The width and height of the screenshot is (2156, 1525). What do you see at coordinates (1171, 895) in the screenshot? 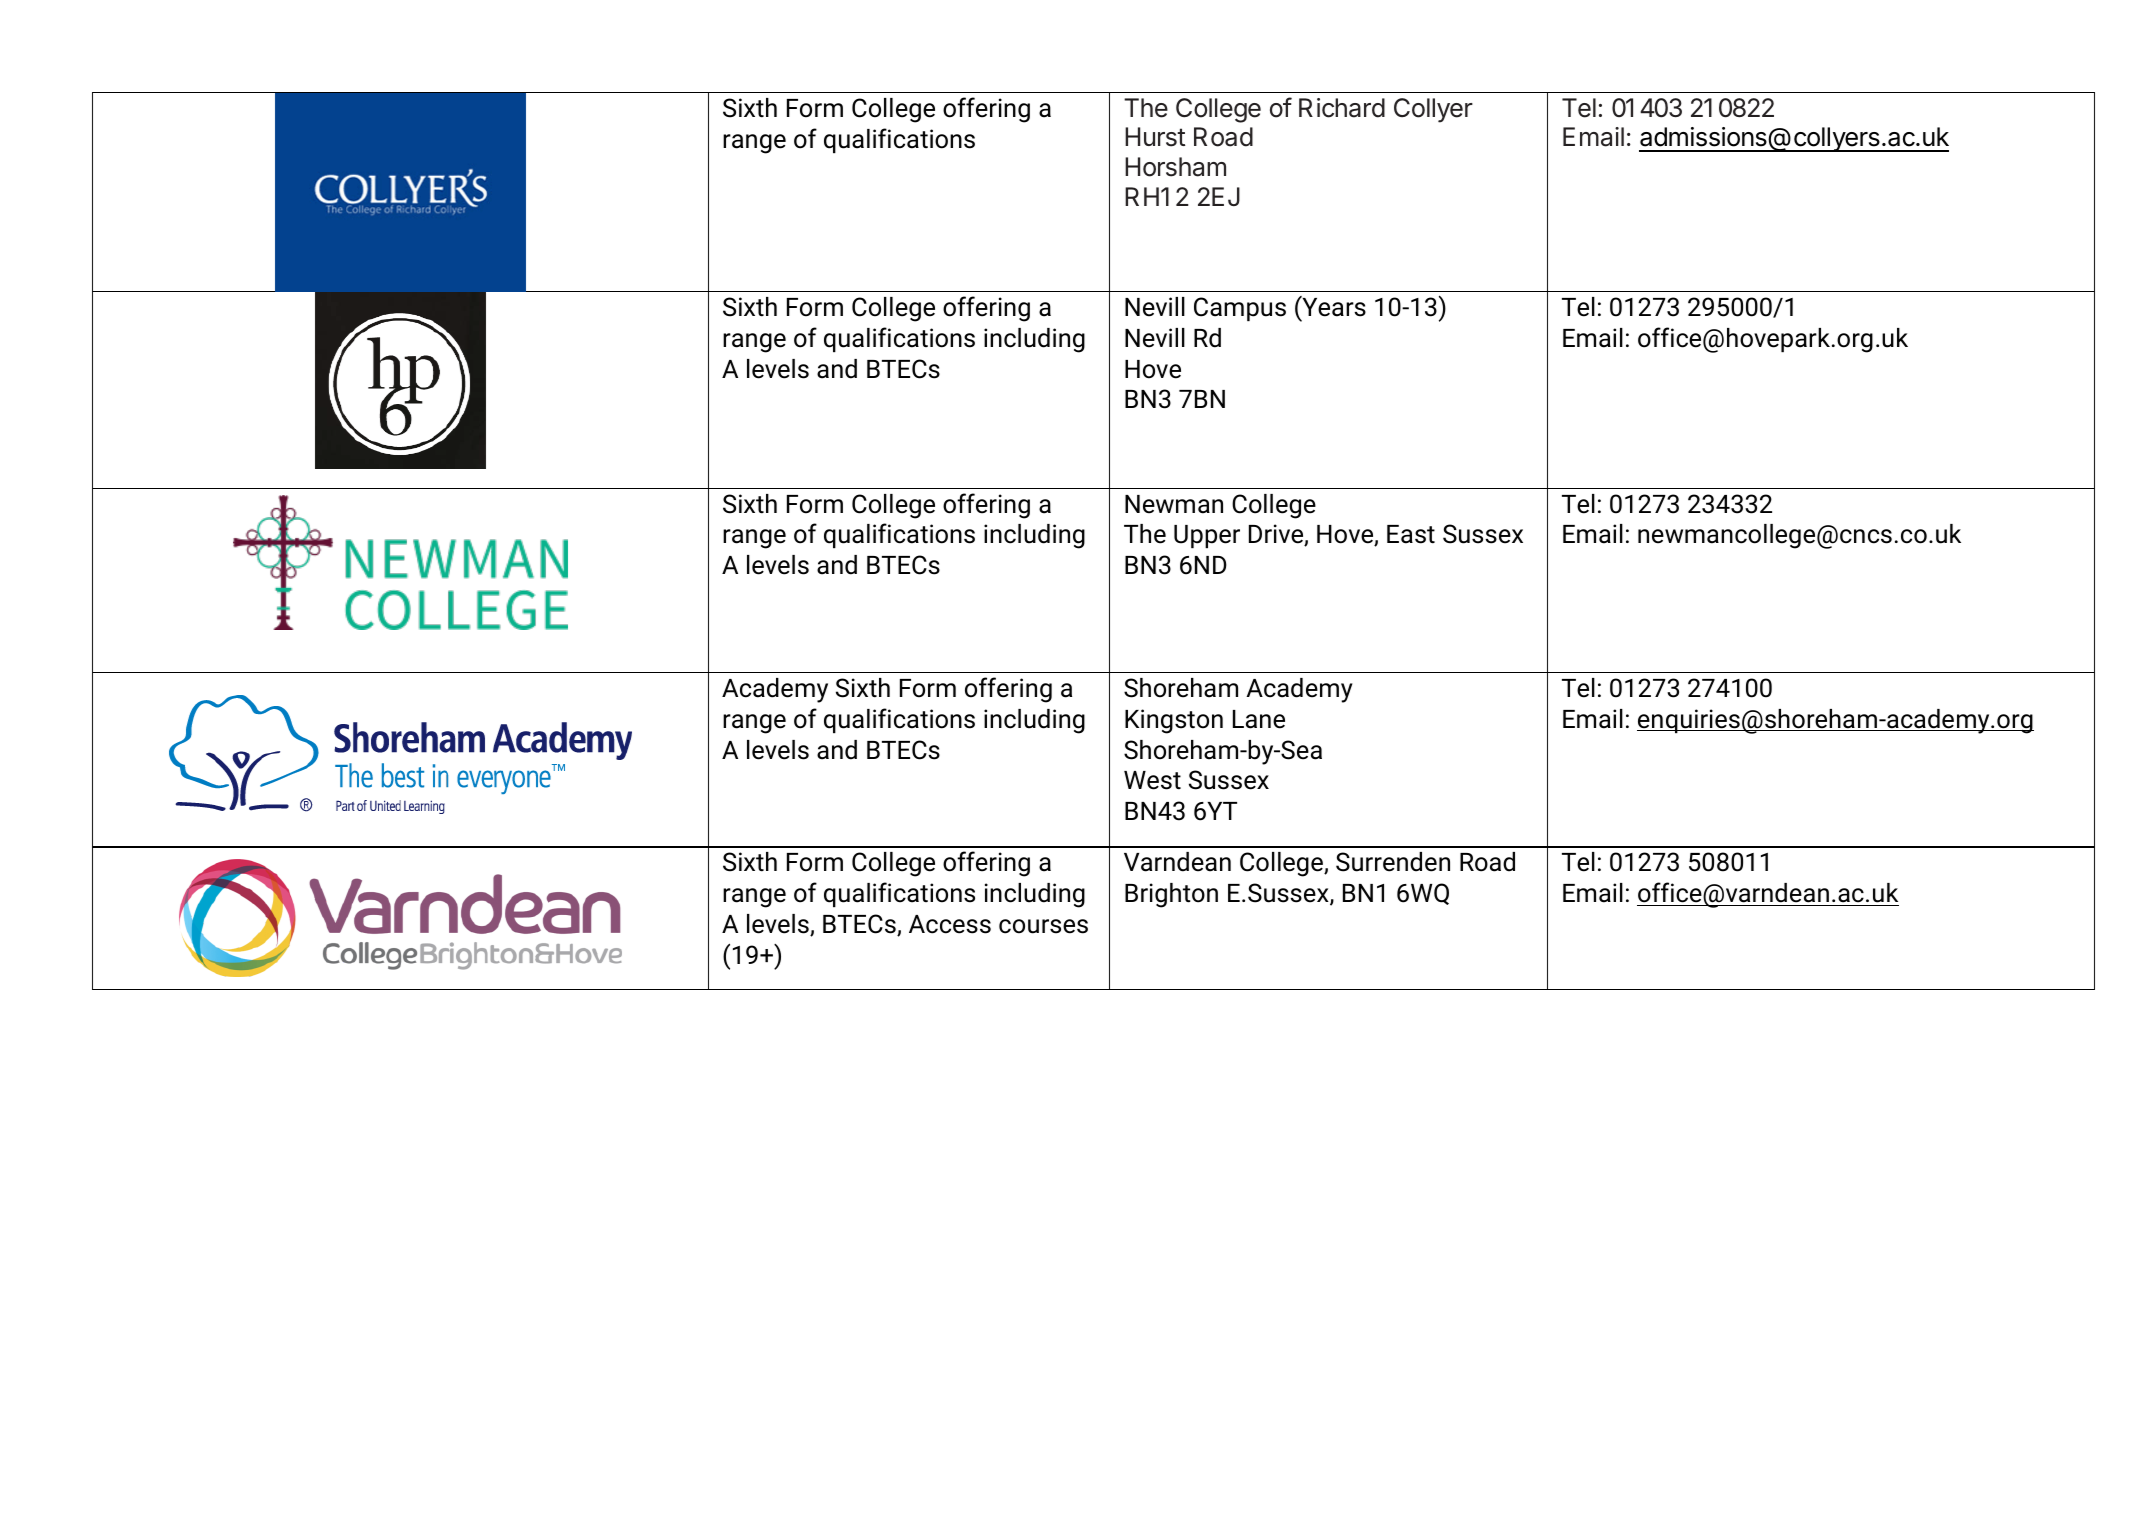
I see `Brighton` at bounding box center [1171, 895].
